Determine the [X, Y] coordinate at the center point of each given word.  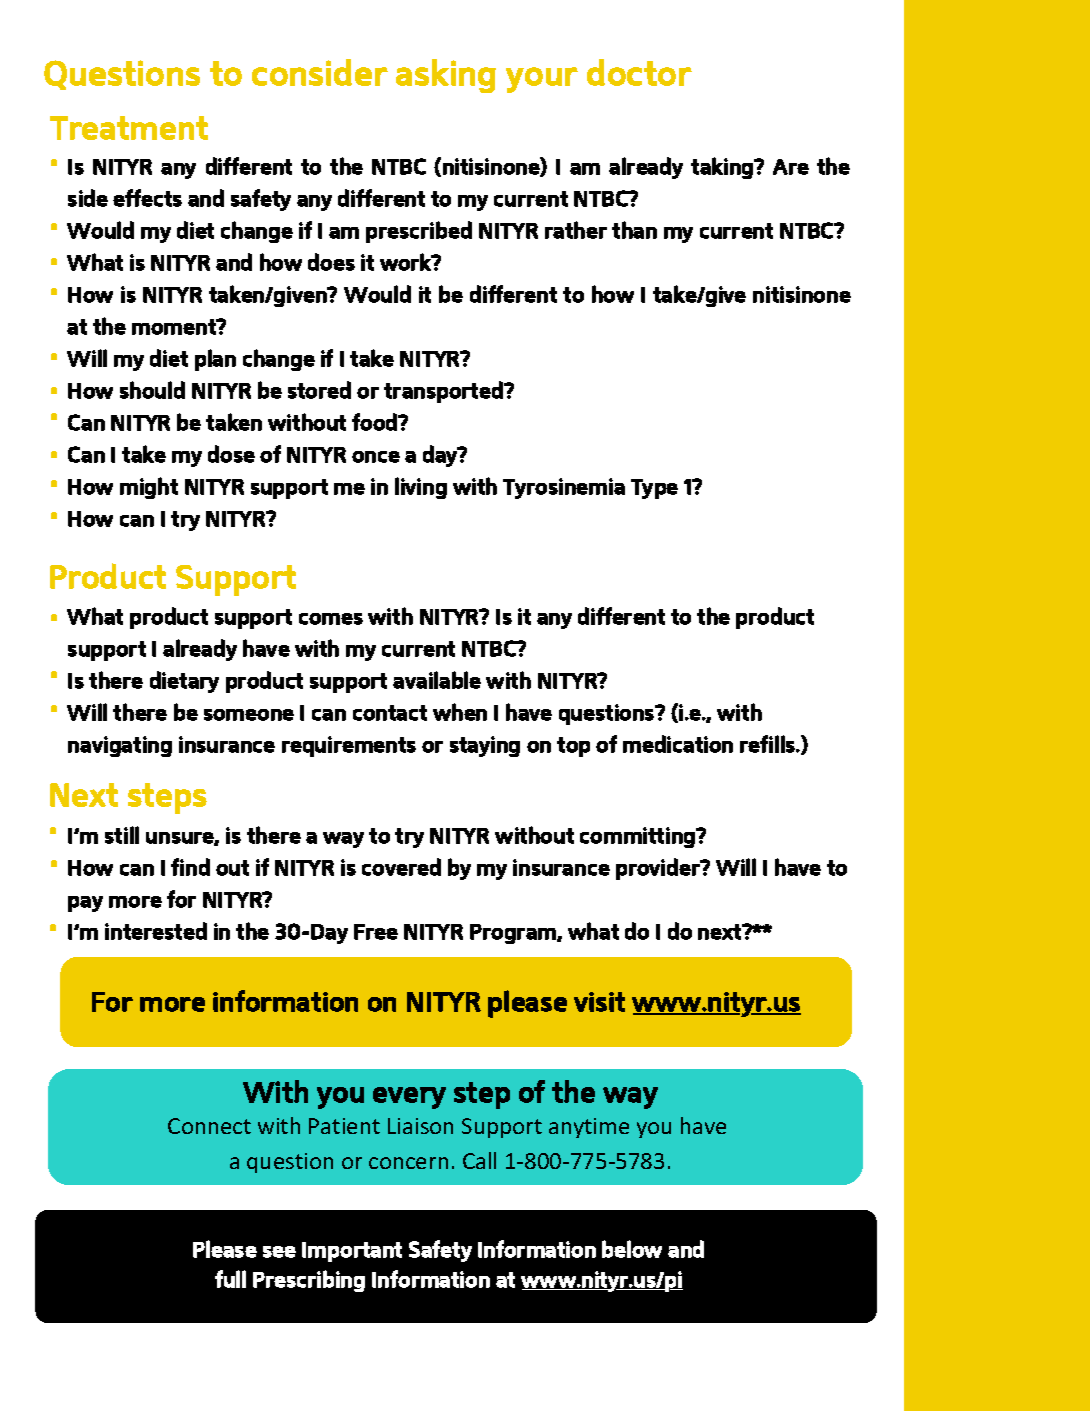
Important [352, 1252]
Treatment [129, 128]
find [190, 867]
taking [723, 168]
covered [401, 867]
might [149, 488]
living [421, 488]
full [230, 1279]
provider [659, 869]
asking [446, 76]
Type [654, 489]
